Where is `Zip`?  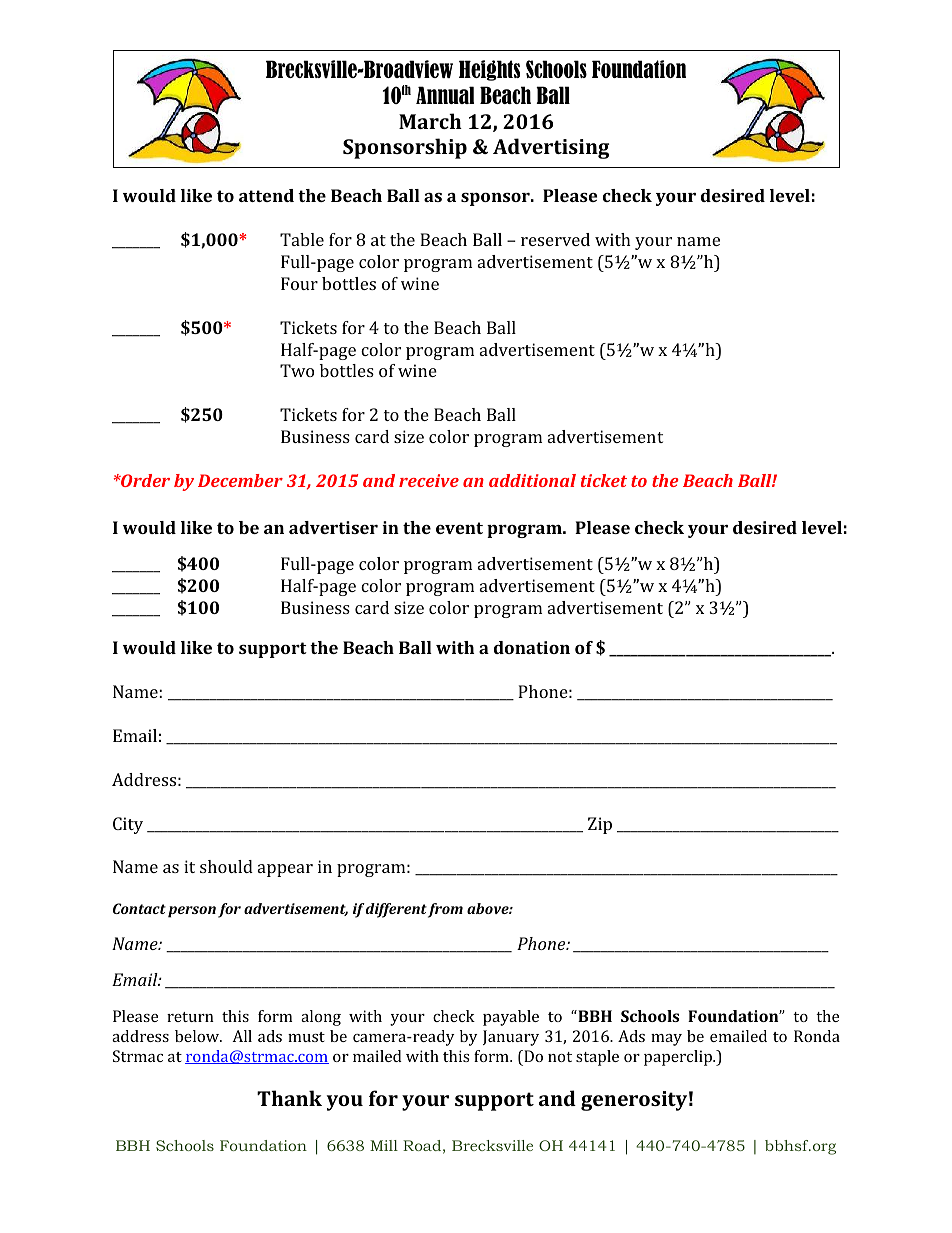 Zip is located at coordinates (600, 825).
